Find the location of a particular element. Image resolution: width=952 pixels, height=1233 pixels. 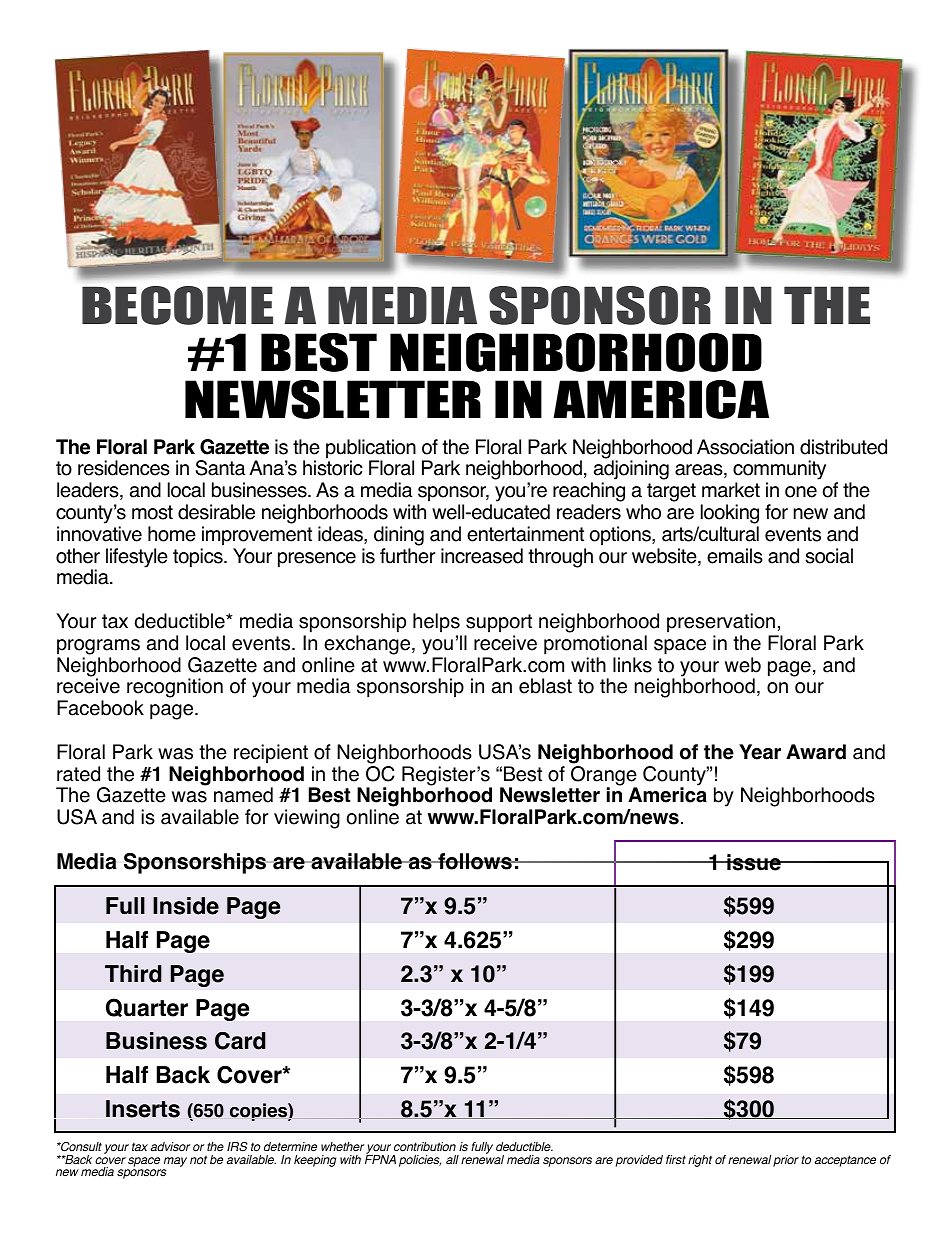

advisor is located at coordinates (170, 1147).
